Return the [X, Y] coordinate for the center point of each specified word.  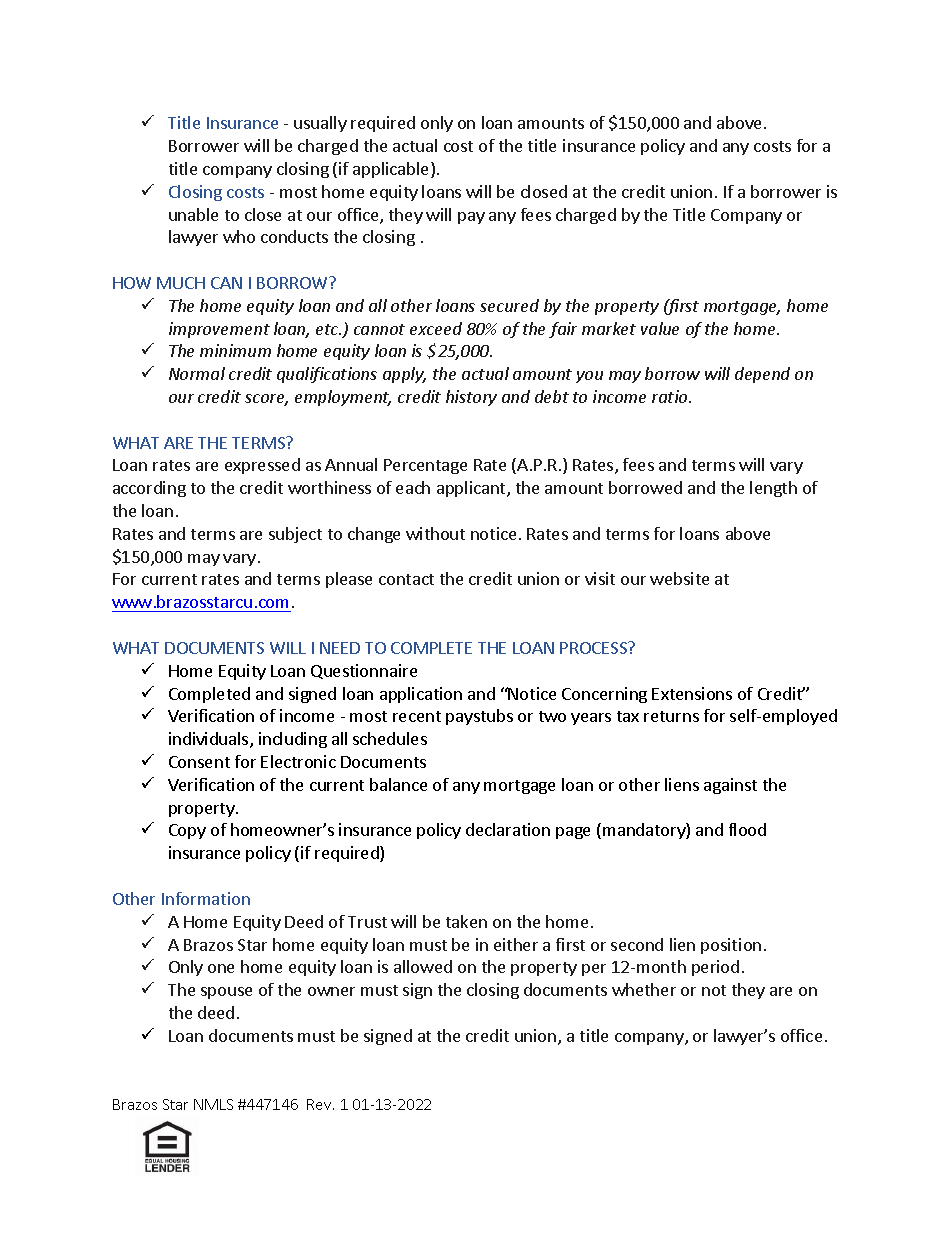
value [660, 328]
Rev [320, 1104]
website [679, 578]
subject [295, 535]
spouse [226, 993]
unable [193, 214]
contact [406, 579]
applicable [392, 170]
